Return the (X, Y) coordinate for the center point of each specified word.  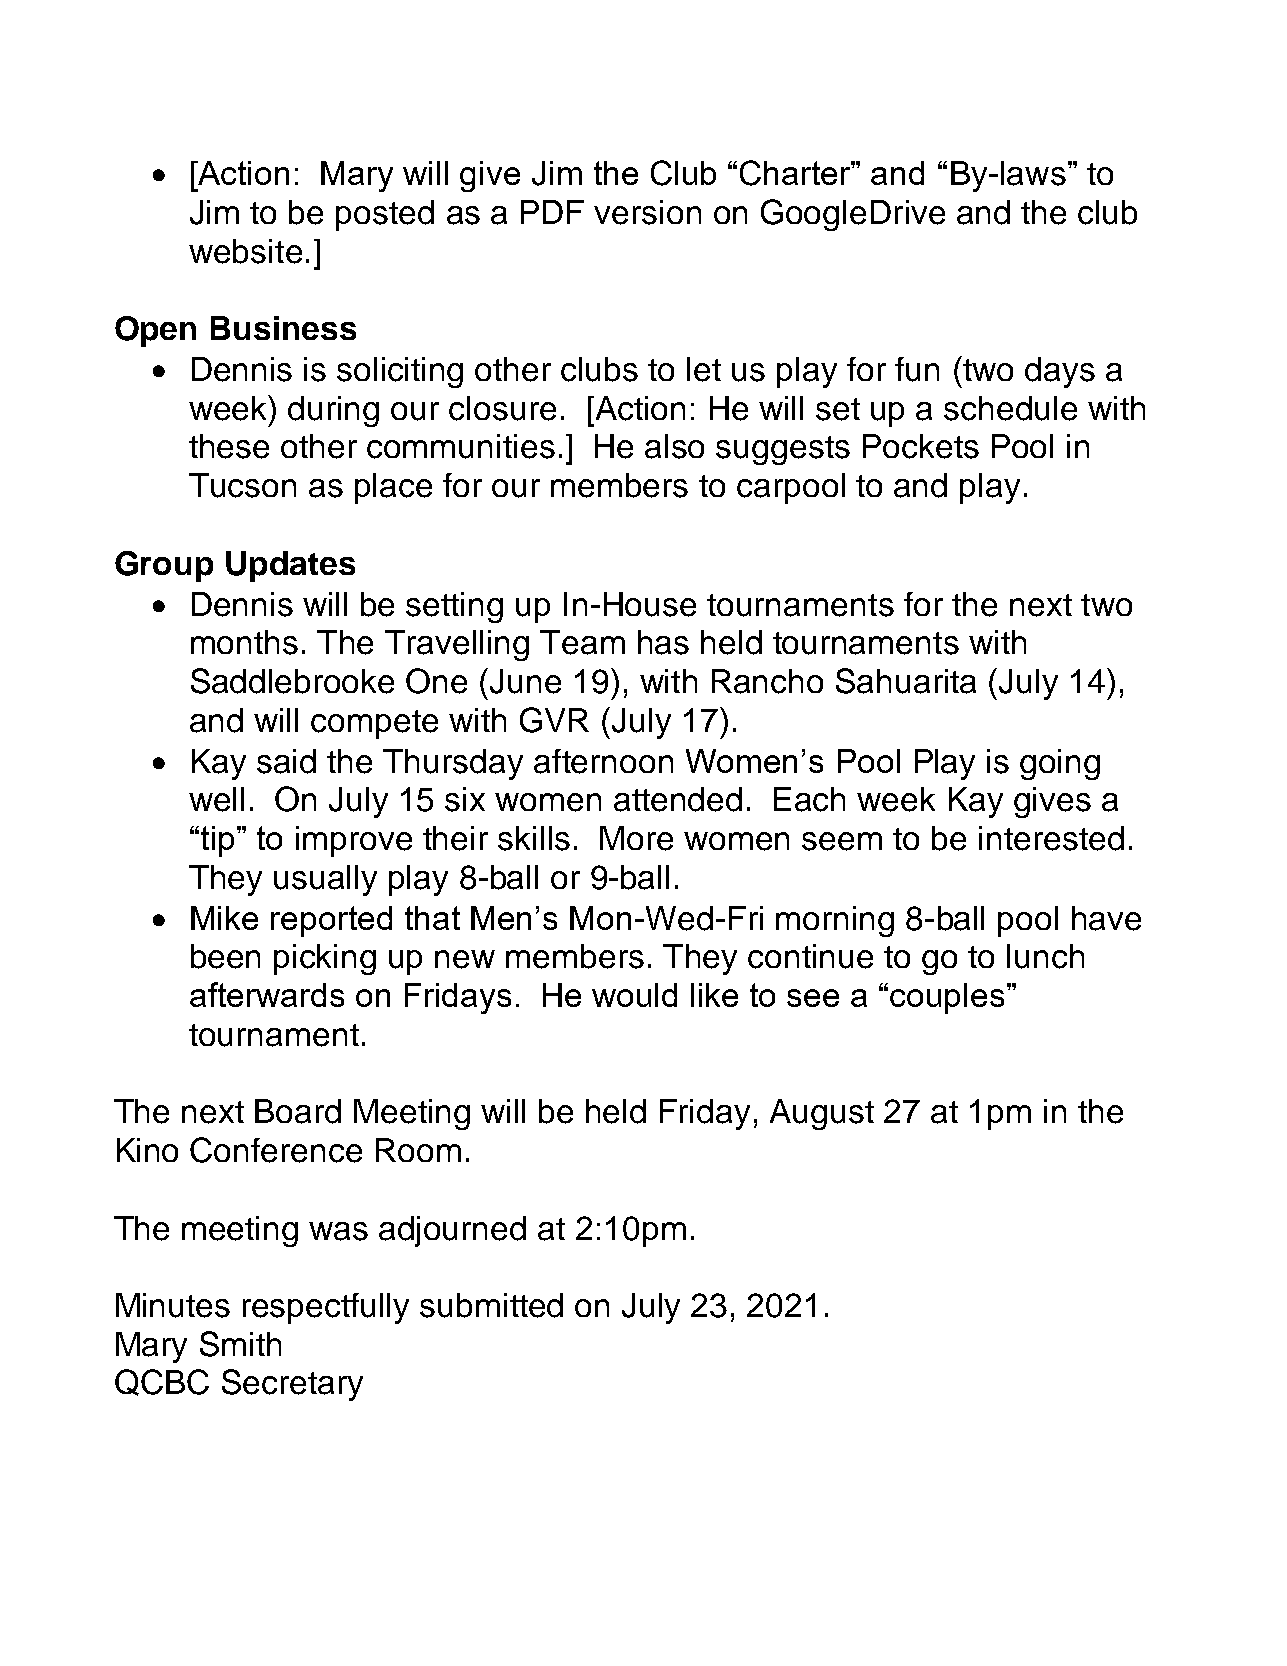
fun (917, 369)
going (1060, 764)
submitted (491, 1305)
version (647, 212)
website (245, 251)
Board (298, 1111)
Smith (240, 1344)
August (822, 1114)
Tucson (242, 485)
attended (678, 799)
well (216, 799)
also (674, 446)
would (634, 995)
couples (947, 998)
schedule (1010, 408)
